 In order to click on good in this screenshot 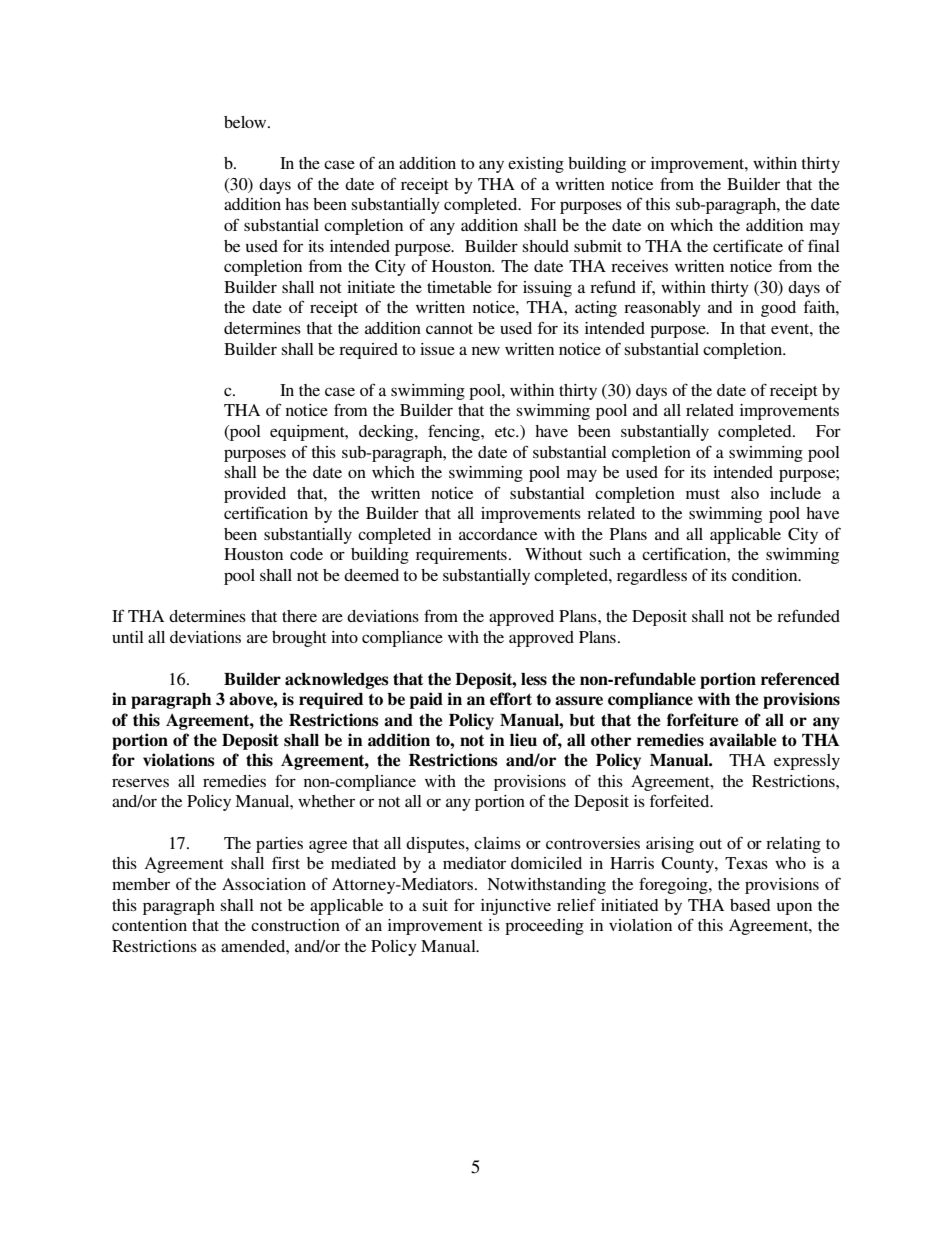, I will do `click(778, 309)`.
